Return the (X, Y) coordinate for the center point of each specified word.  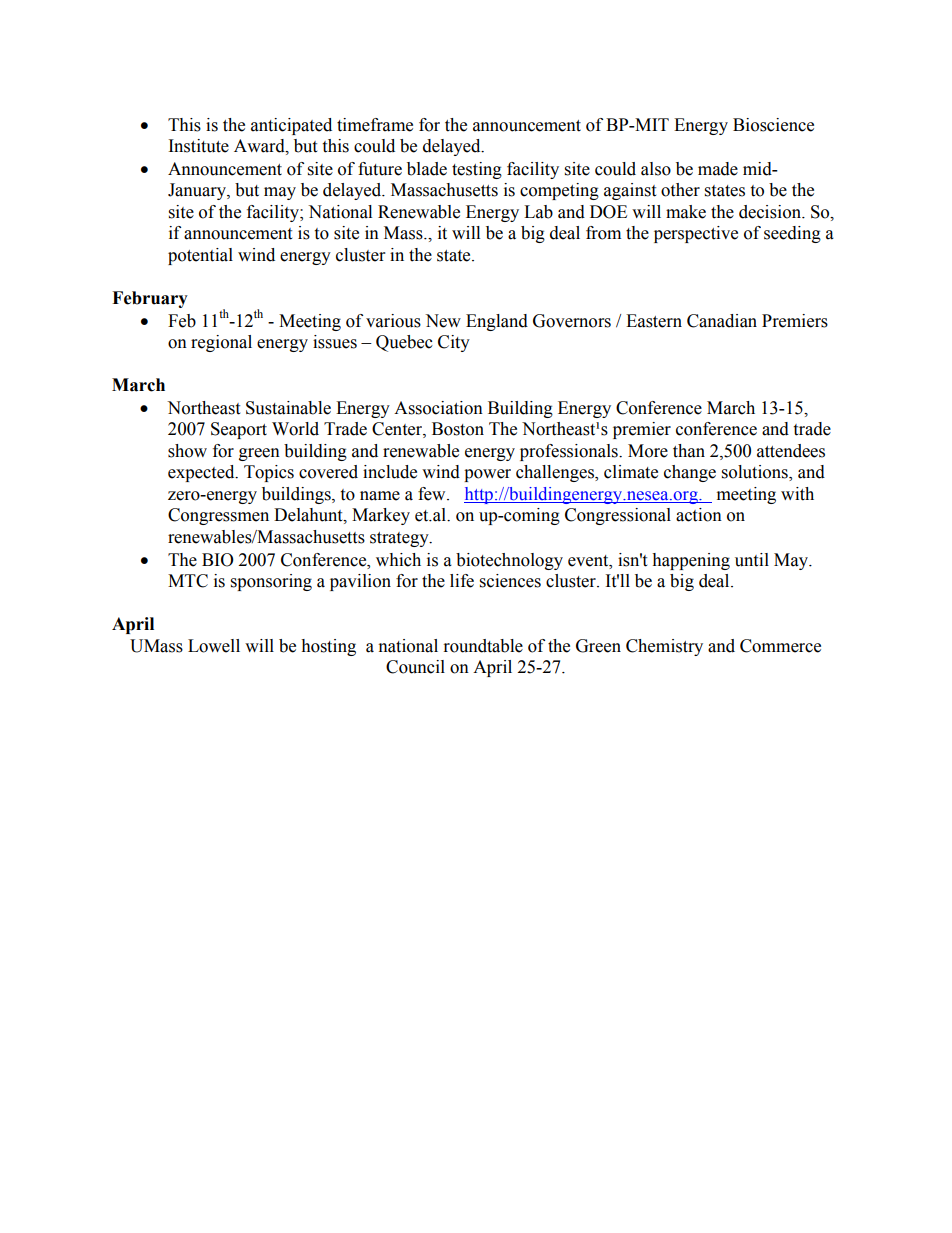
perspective (696, 234)
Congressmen (218, 516)
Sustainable (288, 408)
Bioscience (773, 125)
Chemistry (664, 647)
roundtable (483, 646)
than (689, 451)
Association (438, 408)
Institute (199, 146)
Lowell (214, 646)
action (699, 515)
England (497, 322)
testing (477, 170)
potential (200, 256)
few (433, 494)
